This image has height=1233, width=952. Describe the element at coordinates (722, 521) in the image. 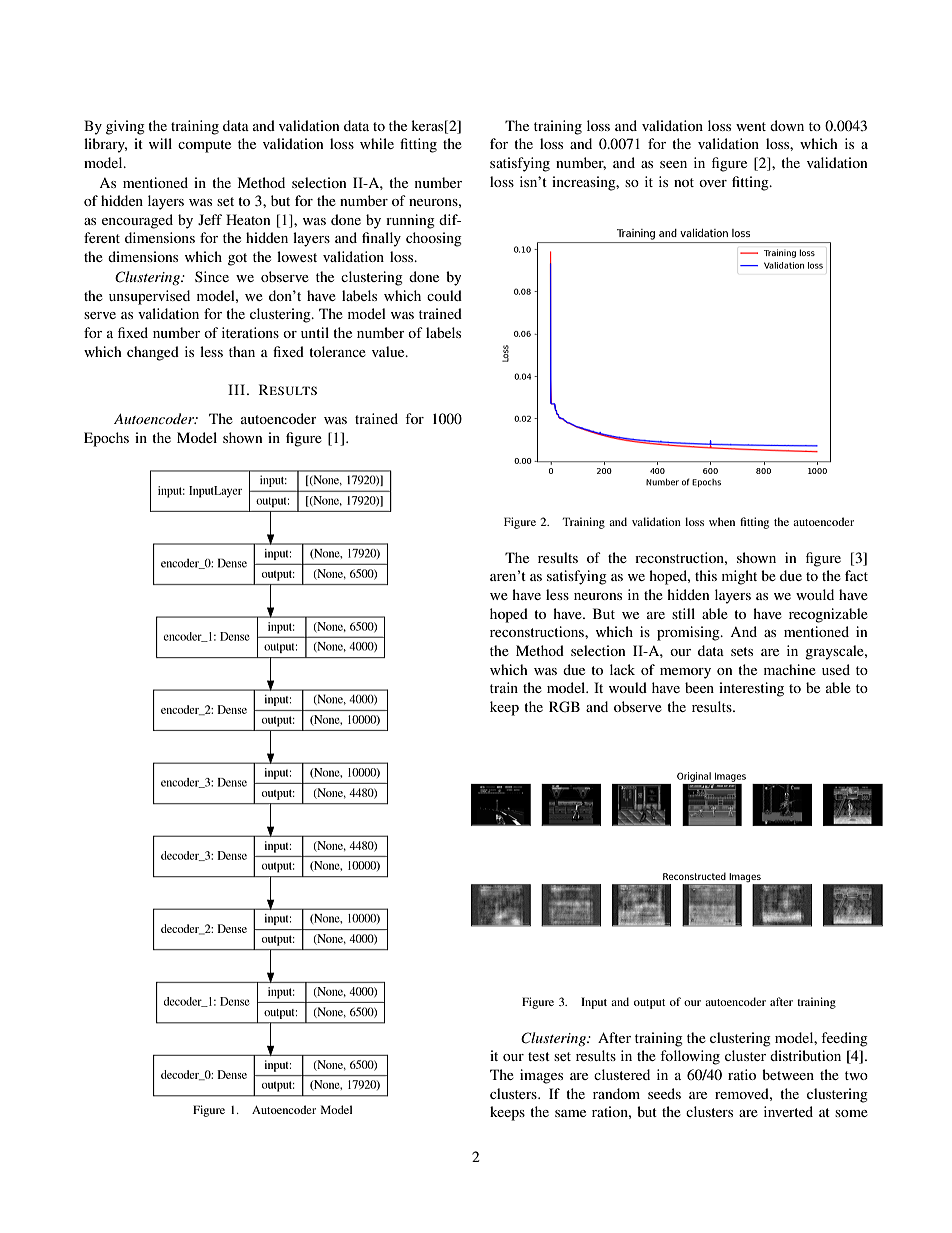

I see `when` at that location.
